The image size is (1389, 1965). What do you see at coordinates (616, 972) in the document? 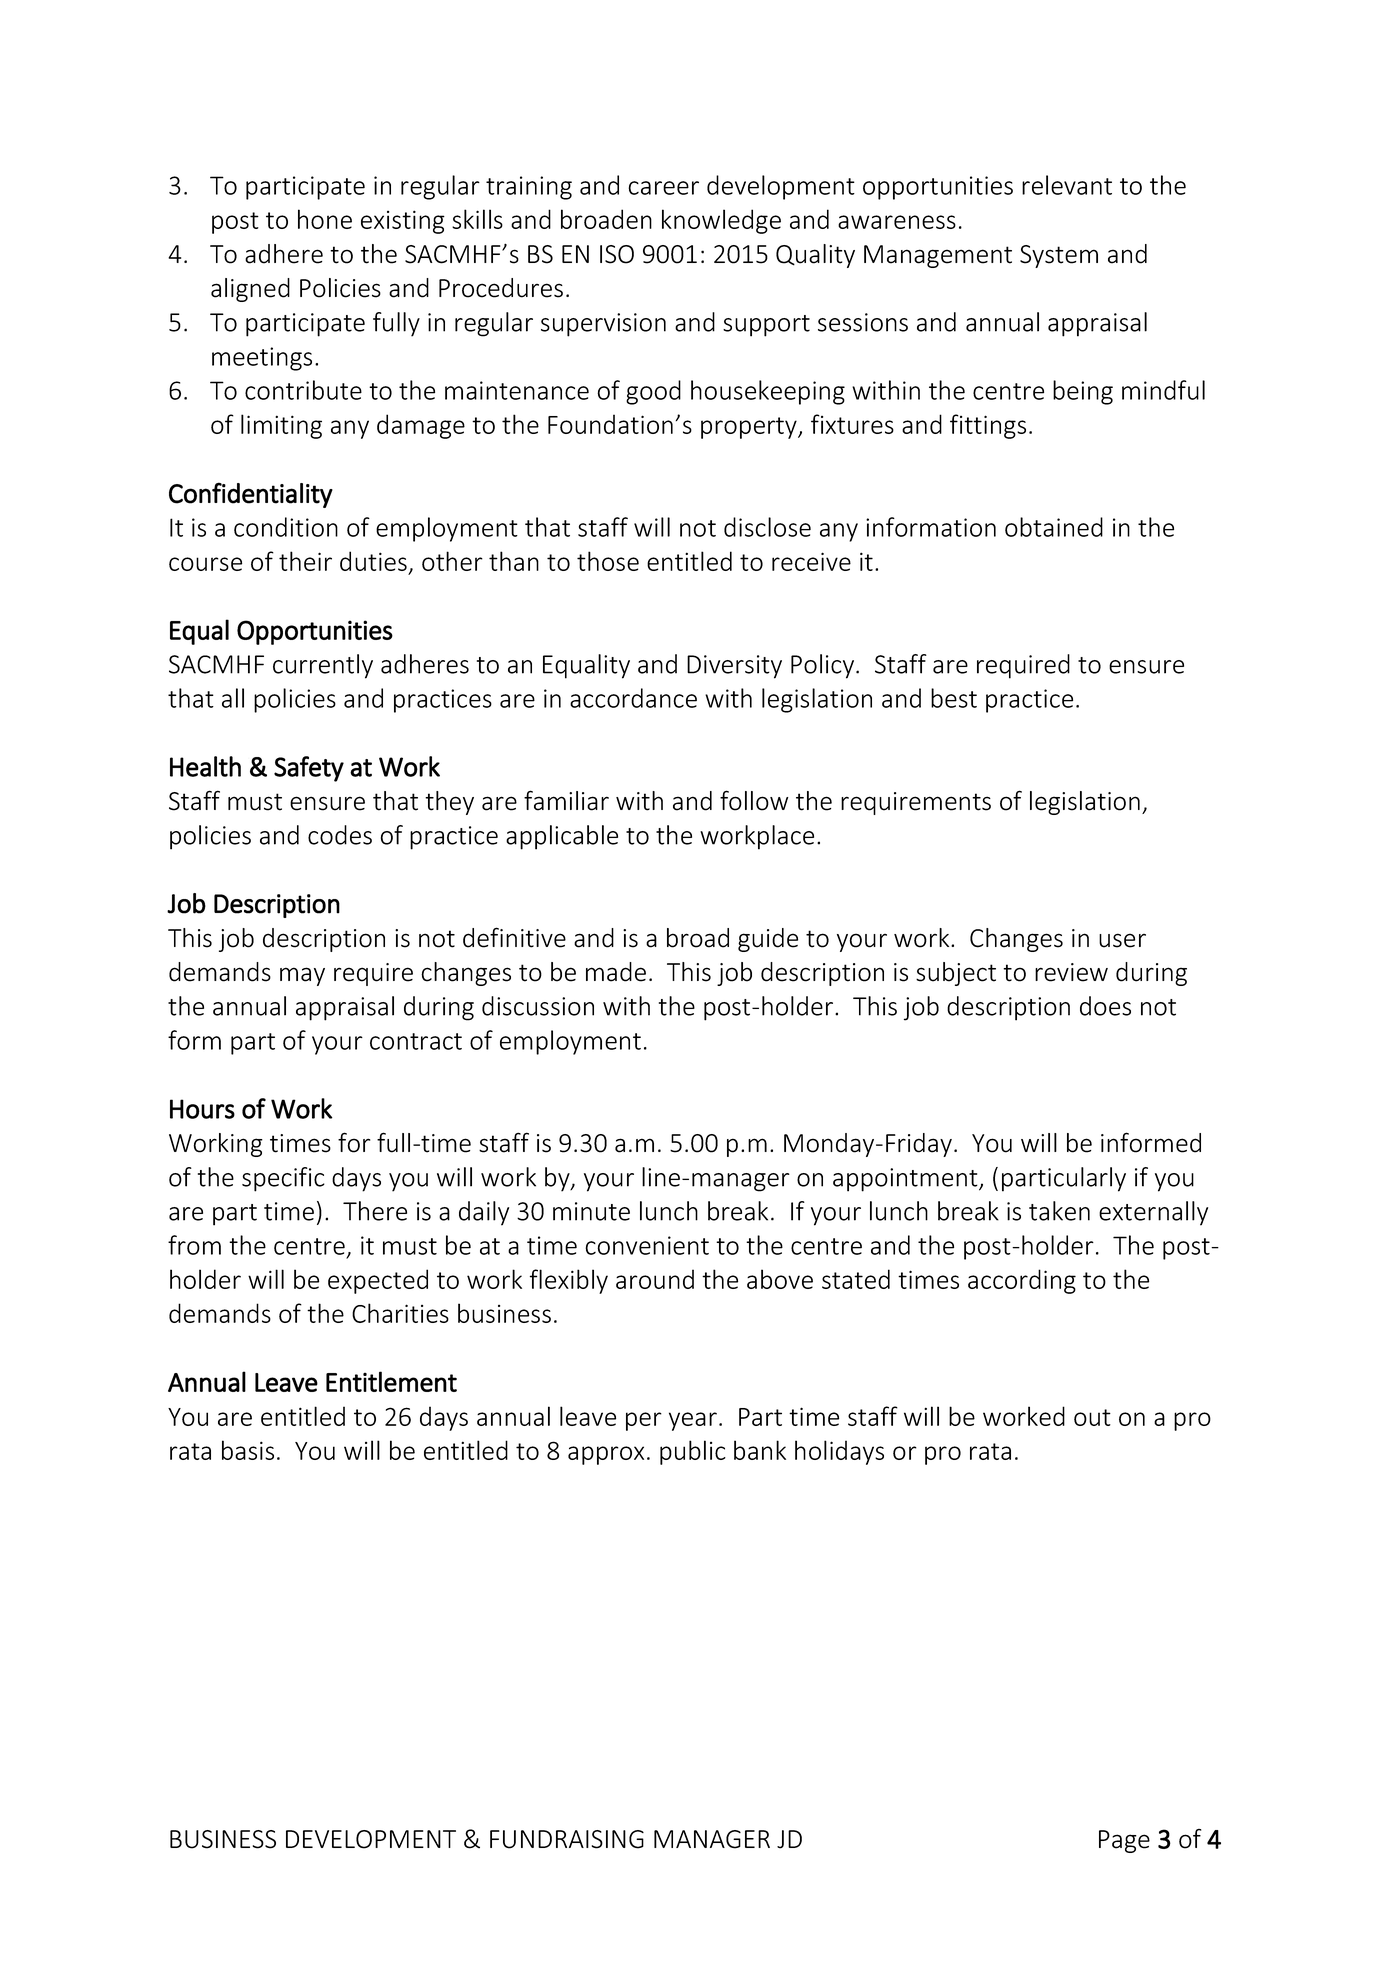
I see `made` at bounding box center [616, 972].
